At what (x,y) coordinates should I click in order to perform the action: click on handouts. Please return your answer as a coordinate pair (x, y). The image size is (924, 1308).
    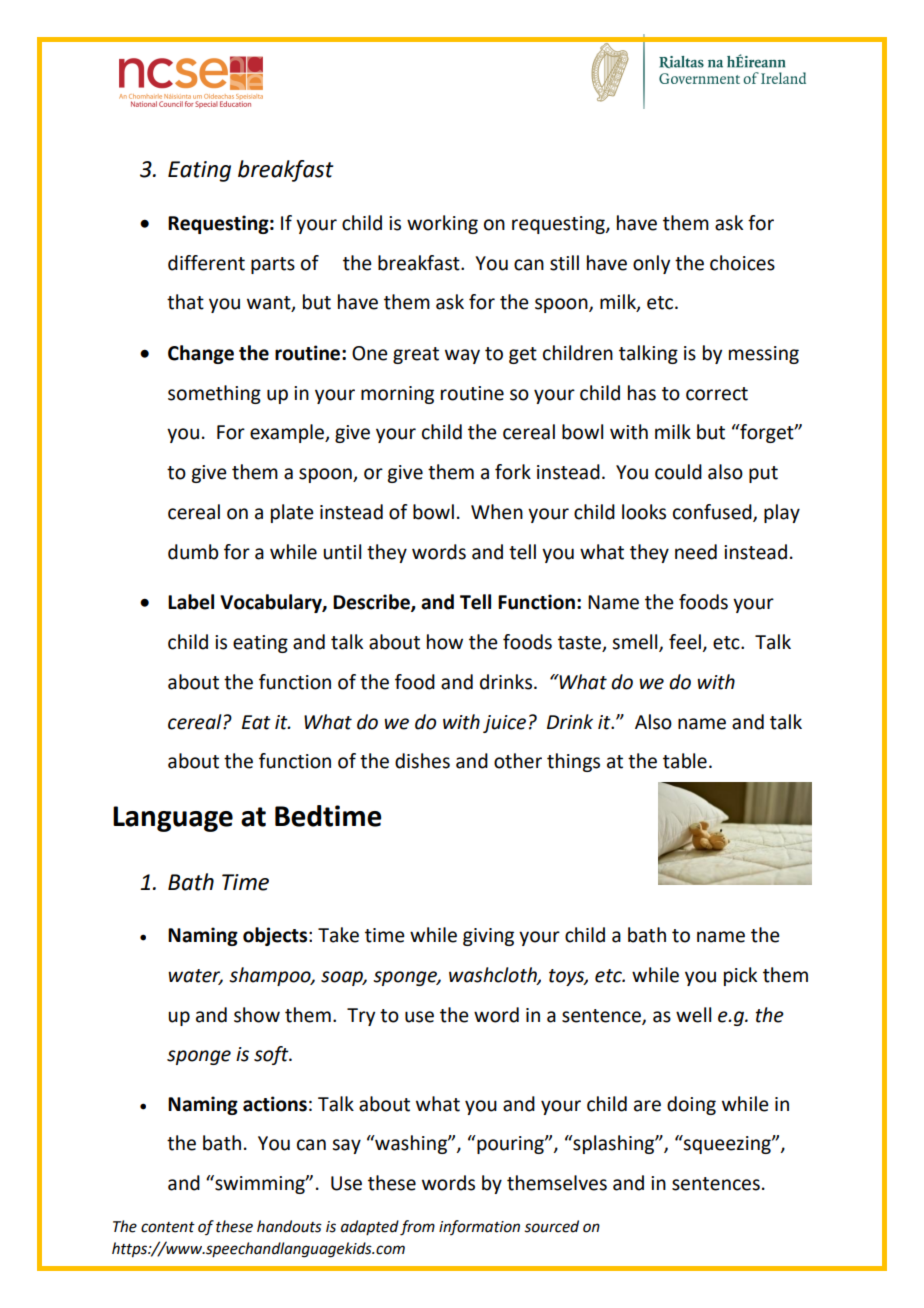
    Looking at the image, I should click on (289, 1226).
